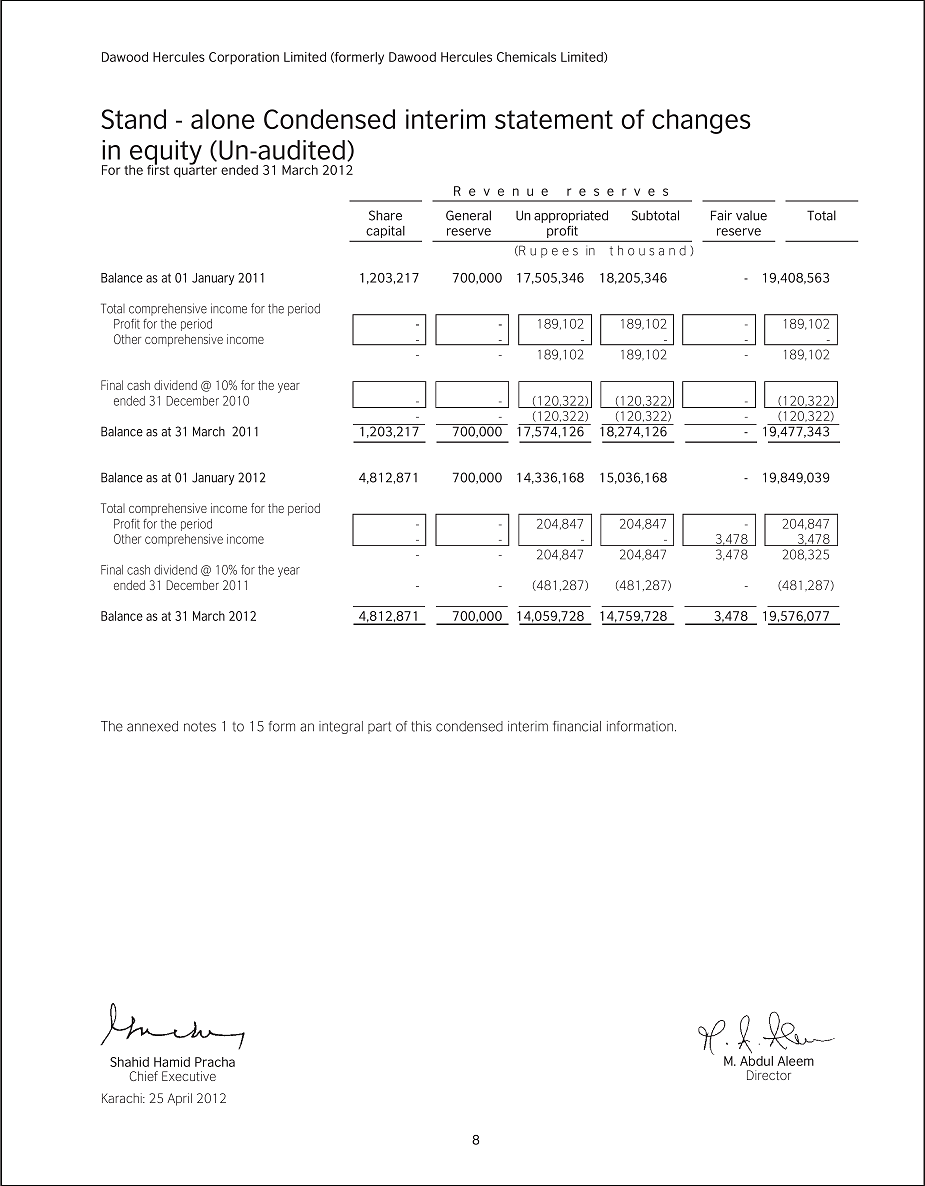 This document has width=925, height=1186. I want to click on this, so click(421, 726).
